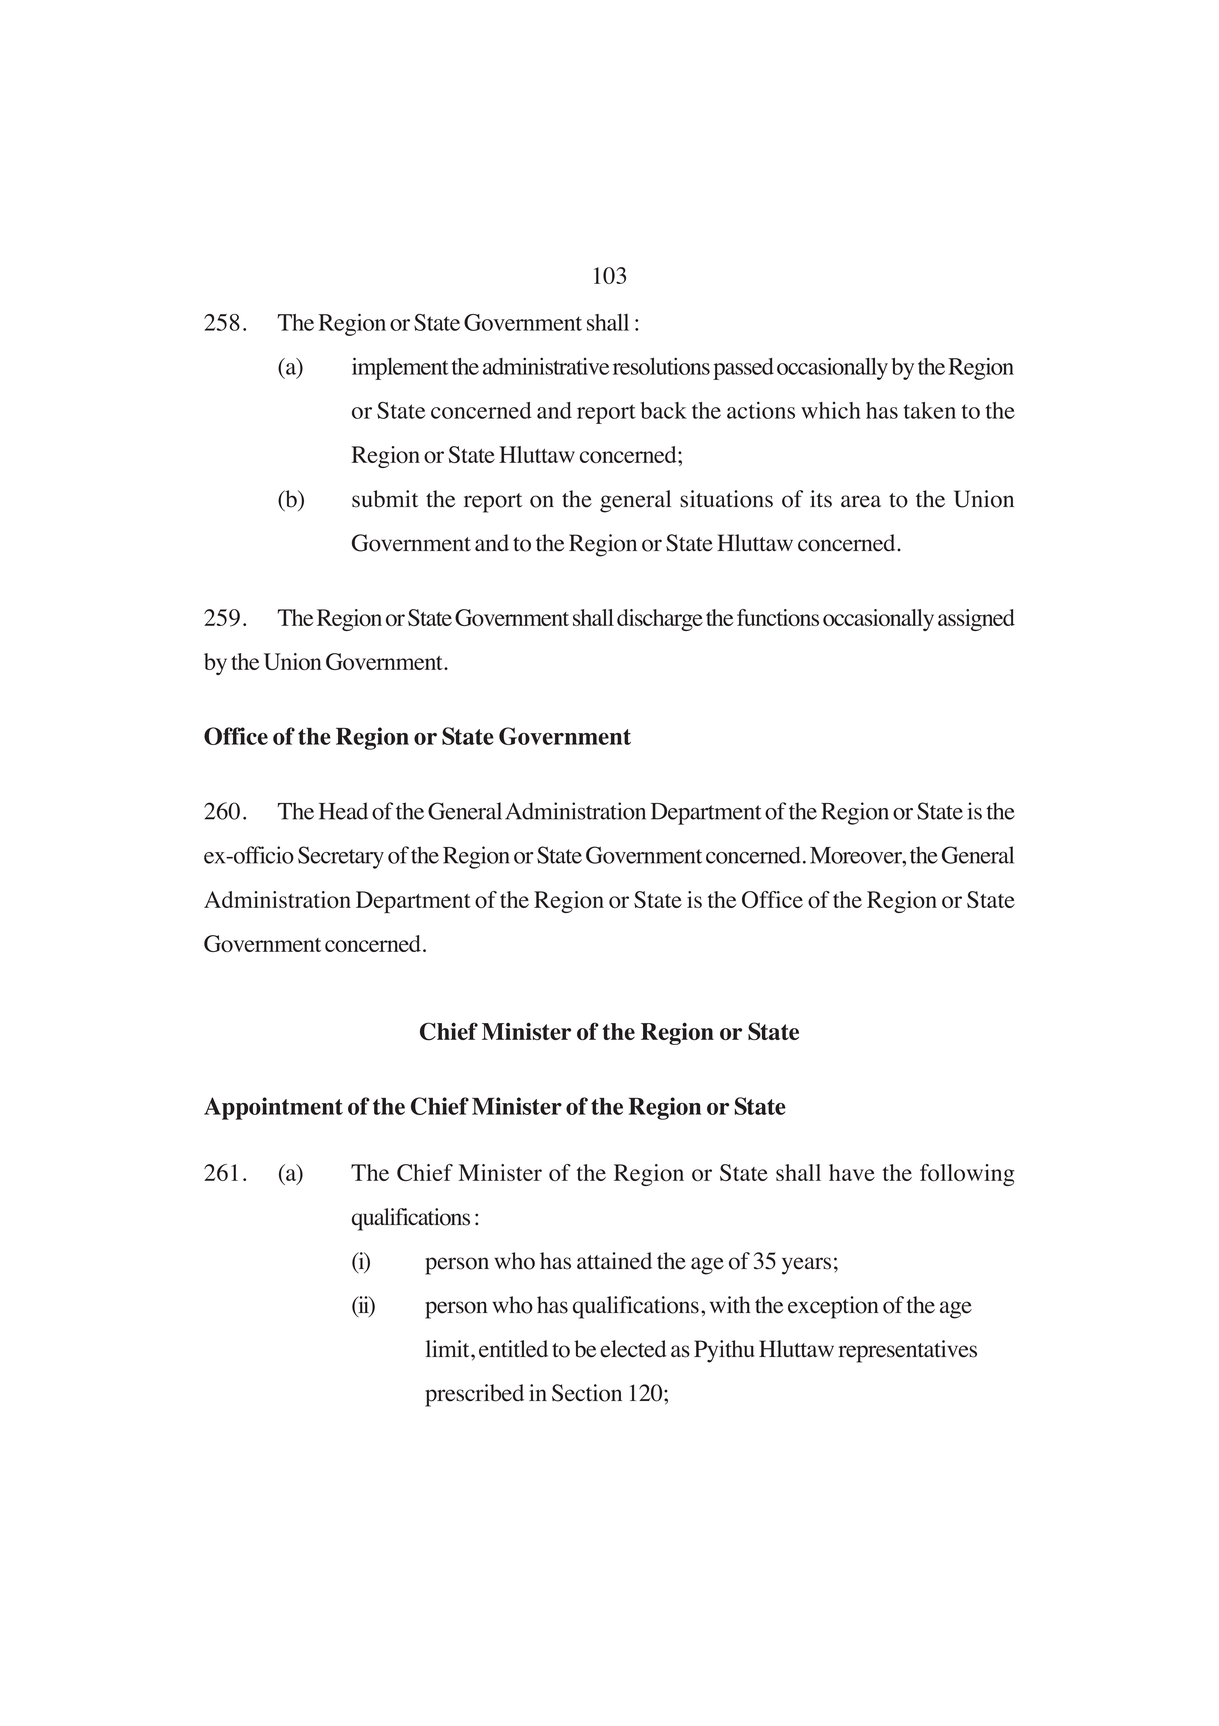 The width and height of the screenshot is (1219, 1726). I want to click on Head, so click(343, 811).
